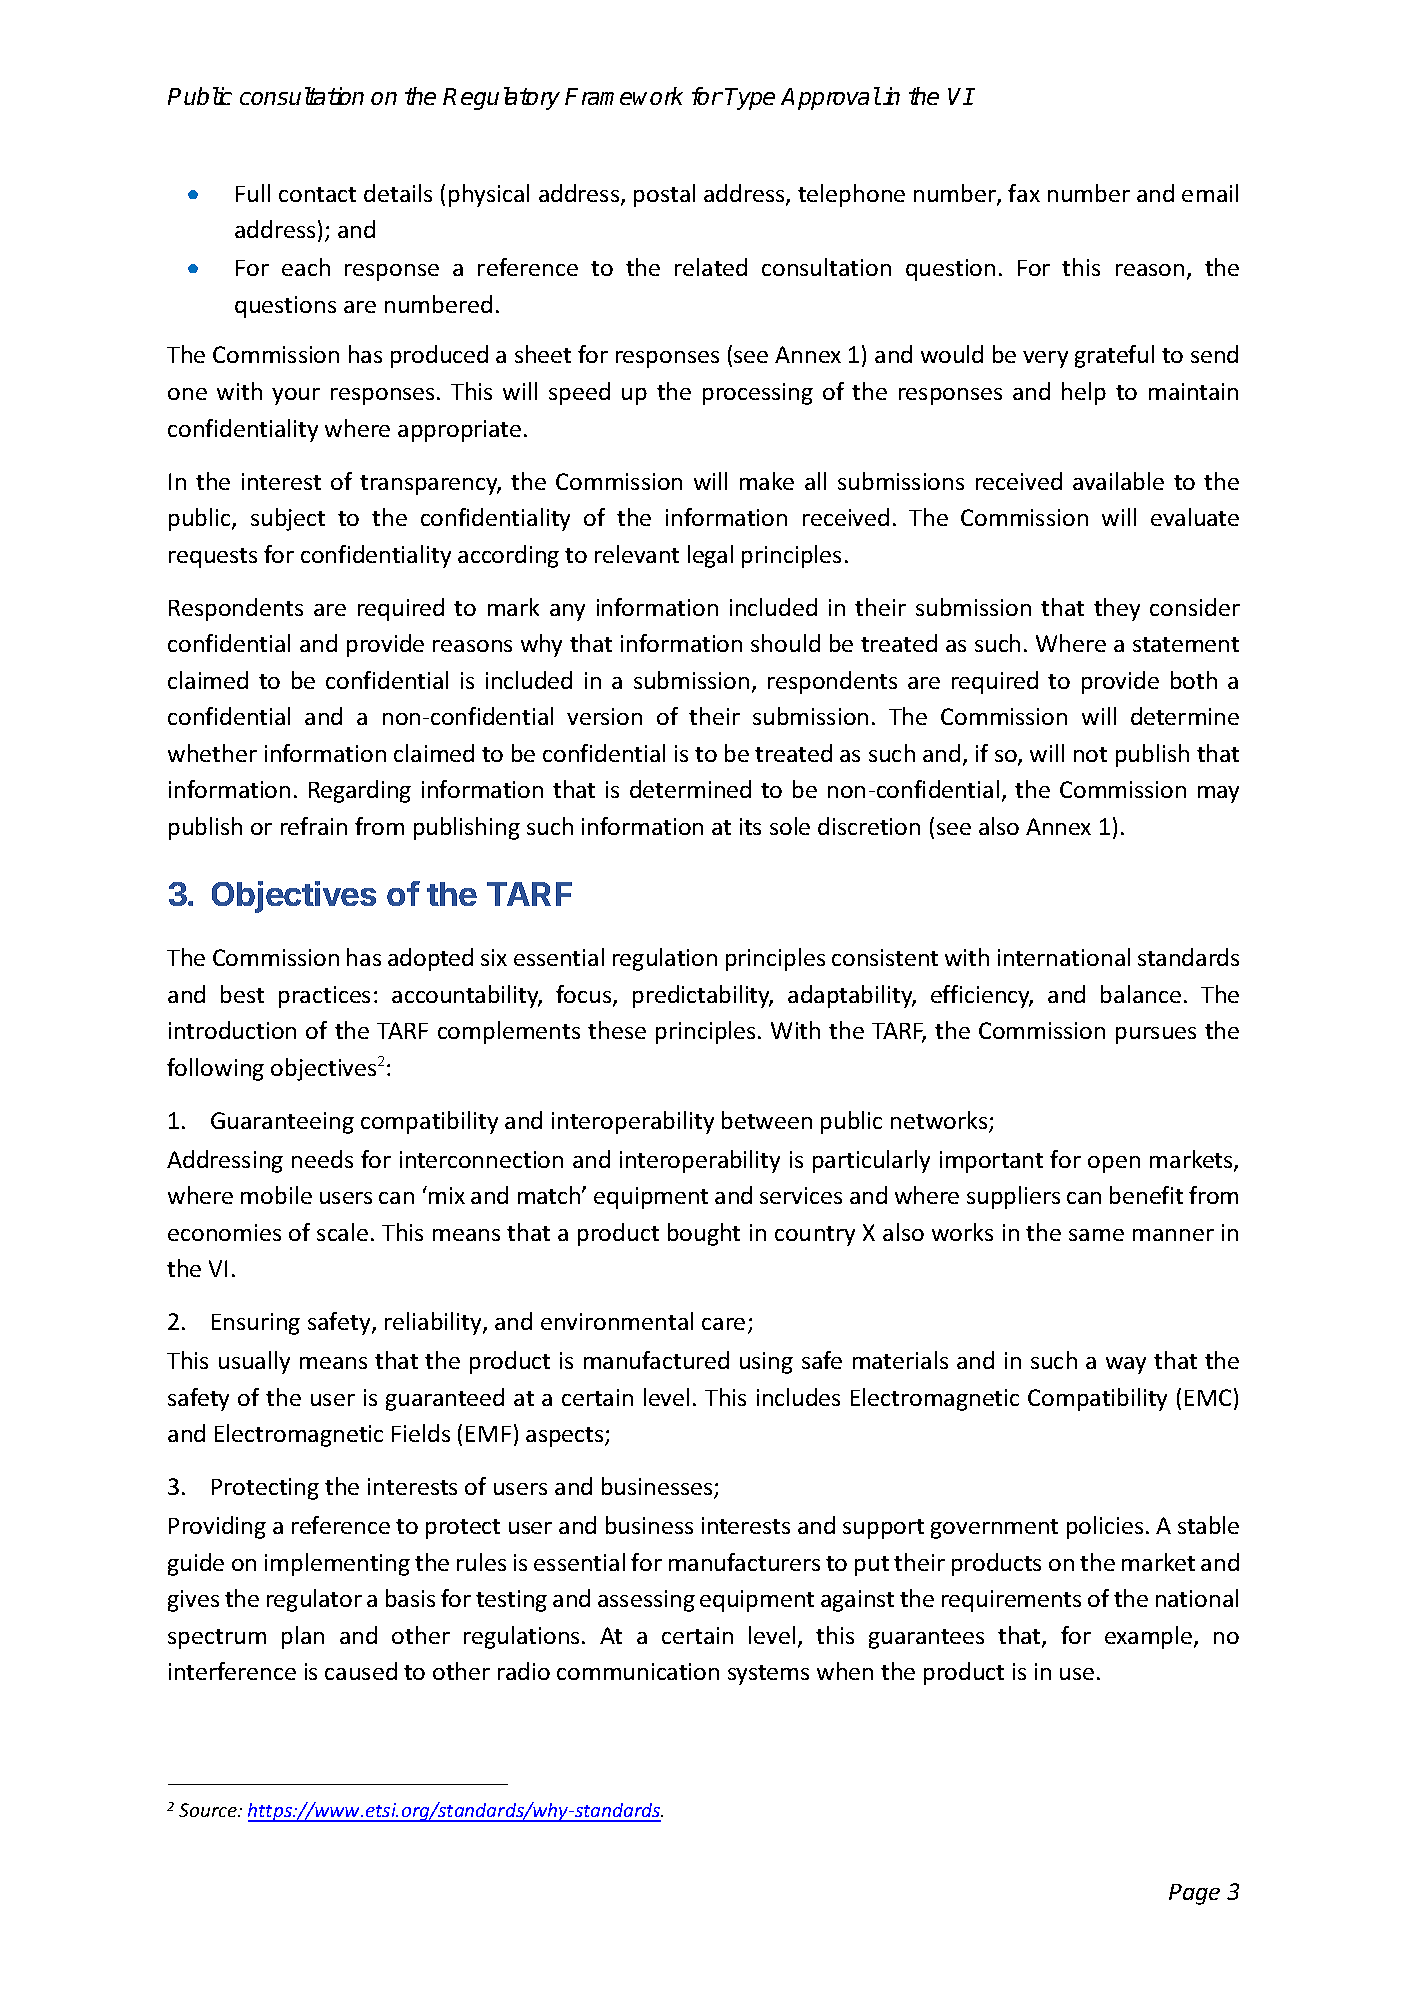 This screenshot has width=1408, height=1991. What do you see at coordinates (1141, 994) in the screenshot?
I see `balance` at bounding box center [1141, 994].
